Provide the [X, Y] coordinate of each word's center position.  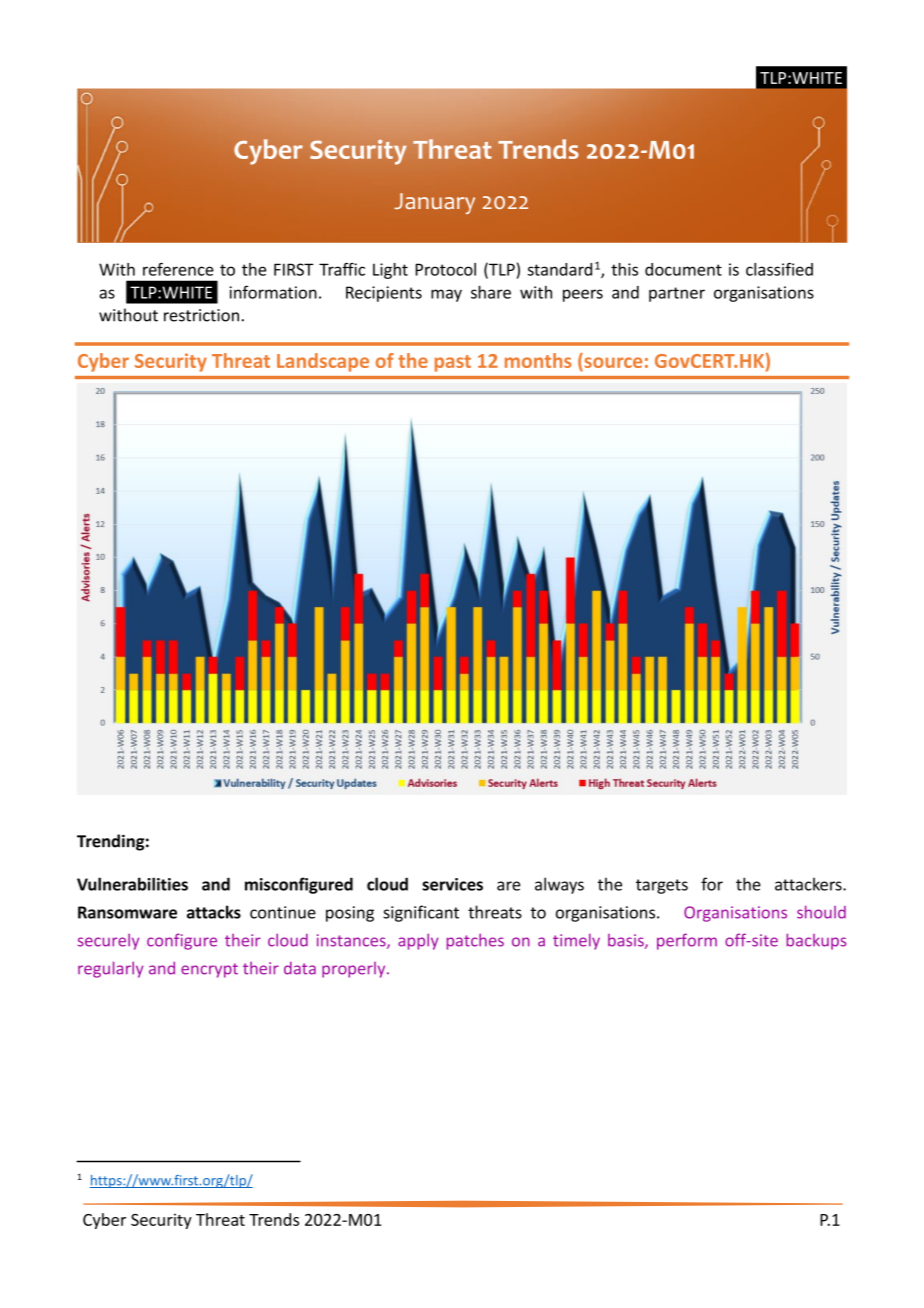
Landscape [323, 362]
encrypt [209, 970]
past [453, 363]
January [434, 203]
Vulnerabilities [132, 884]
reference [178, 269]
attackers [809, 884]
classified [779, 269]
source [612, 364]
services [452, 884]
